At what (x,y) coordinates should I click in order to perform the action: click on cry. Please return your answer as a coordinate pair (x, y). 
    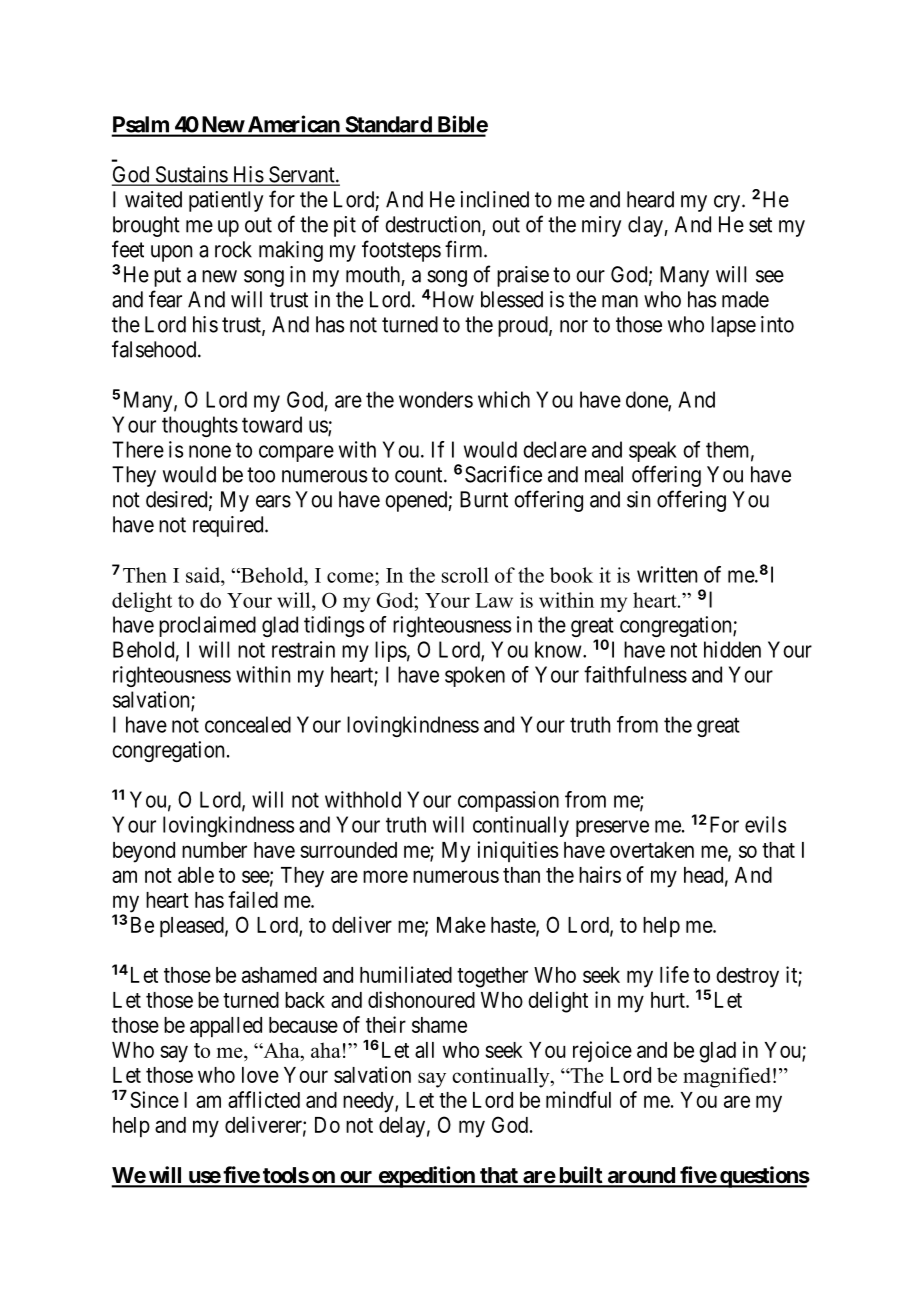
    Looking at the image, I should click on (728, 203).
